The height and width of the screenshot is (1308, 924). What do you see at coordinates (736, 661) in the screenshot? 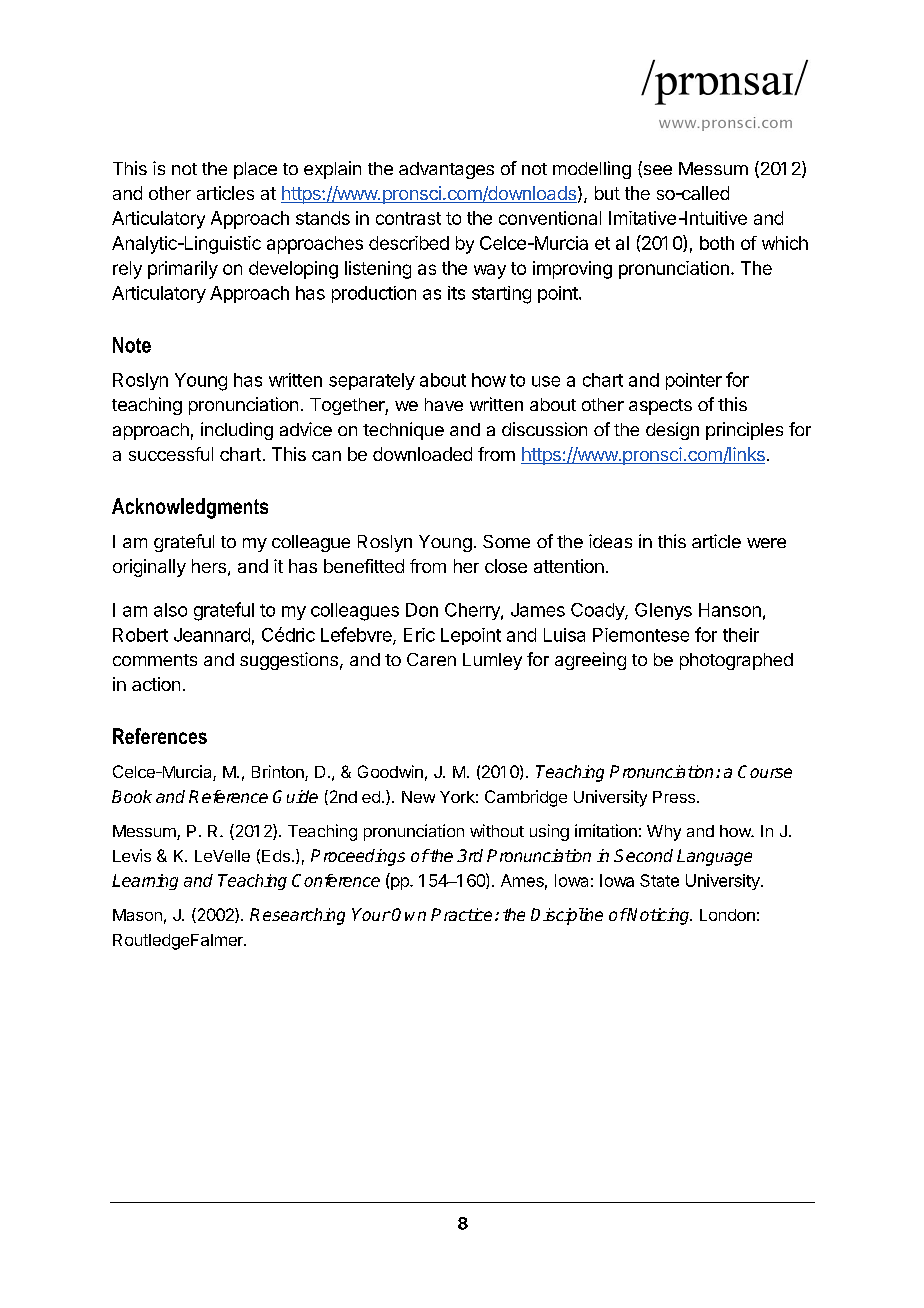
I see `photographed` at bounding box center [736, 661].
